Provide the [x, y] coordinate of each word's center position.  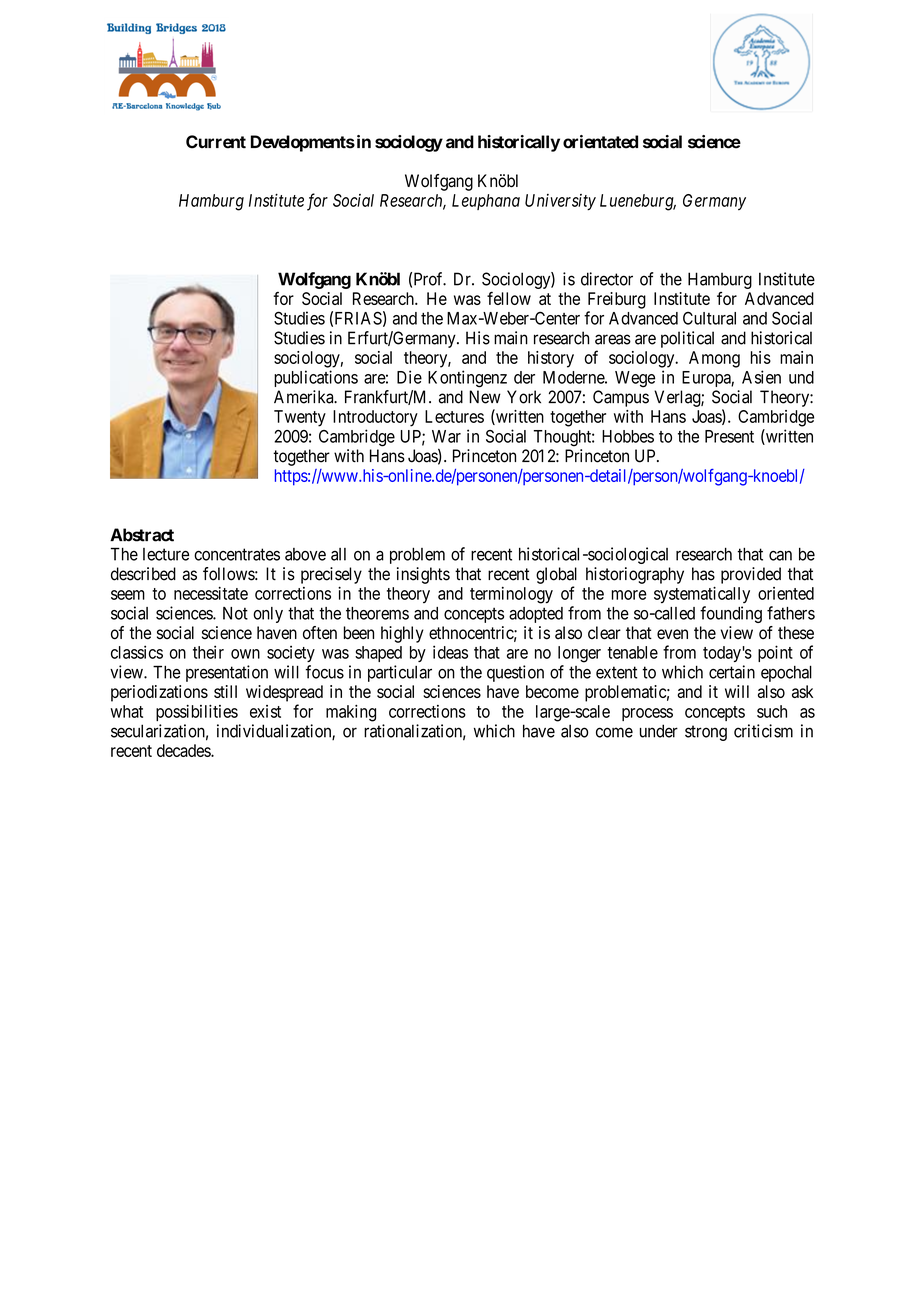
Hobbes [628, 436]
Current [216, 142]
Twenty [300, 418]
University [560, 202]
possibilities [197, 713]
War [446, 436]
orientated [600, 142]
